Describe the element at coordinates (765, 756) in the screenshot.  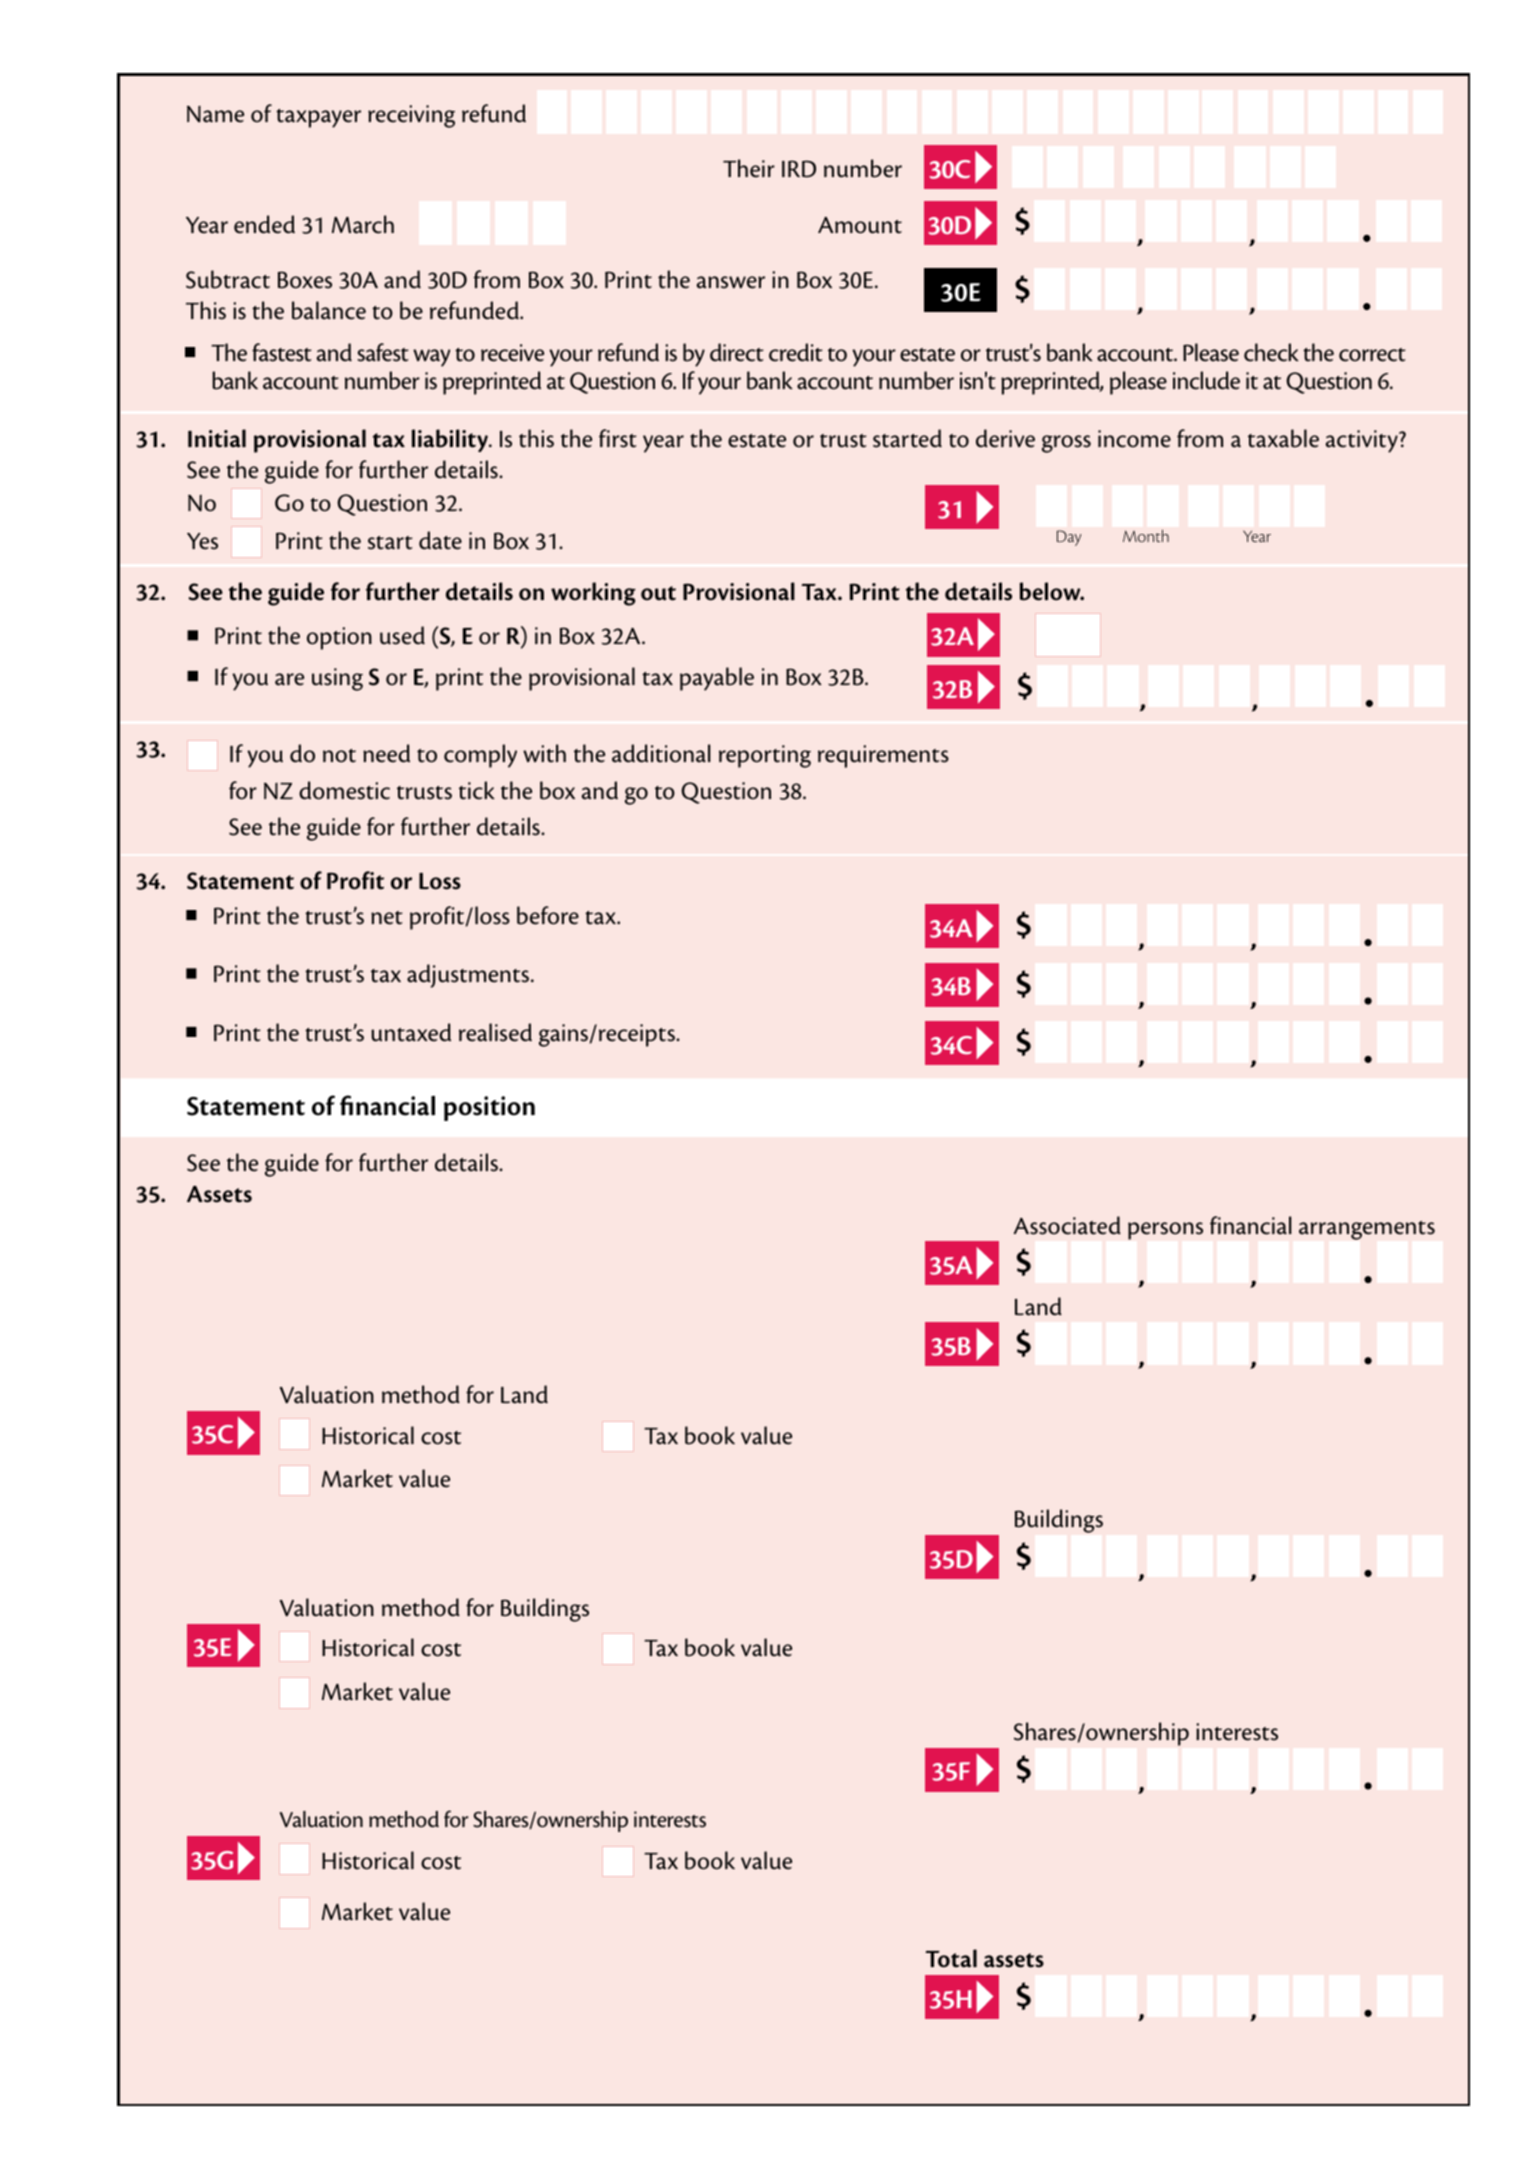
I see `reporting` at that location.
